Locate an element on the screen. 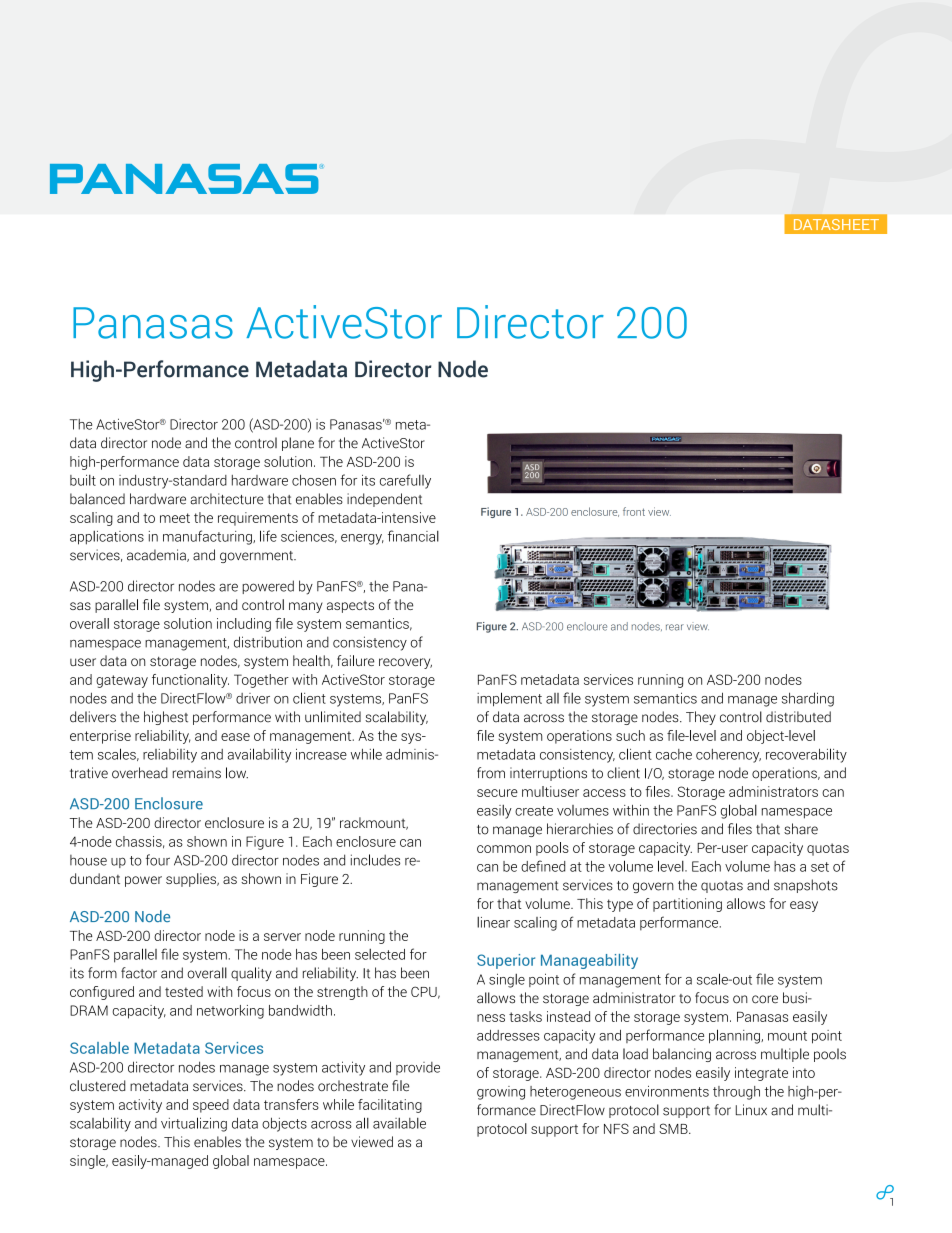 The image size is (952, 1233). architecture is located at coordinates (227, 499).
